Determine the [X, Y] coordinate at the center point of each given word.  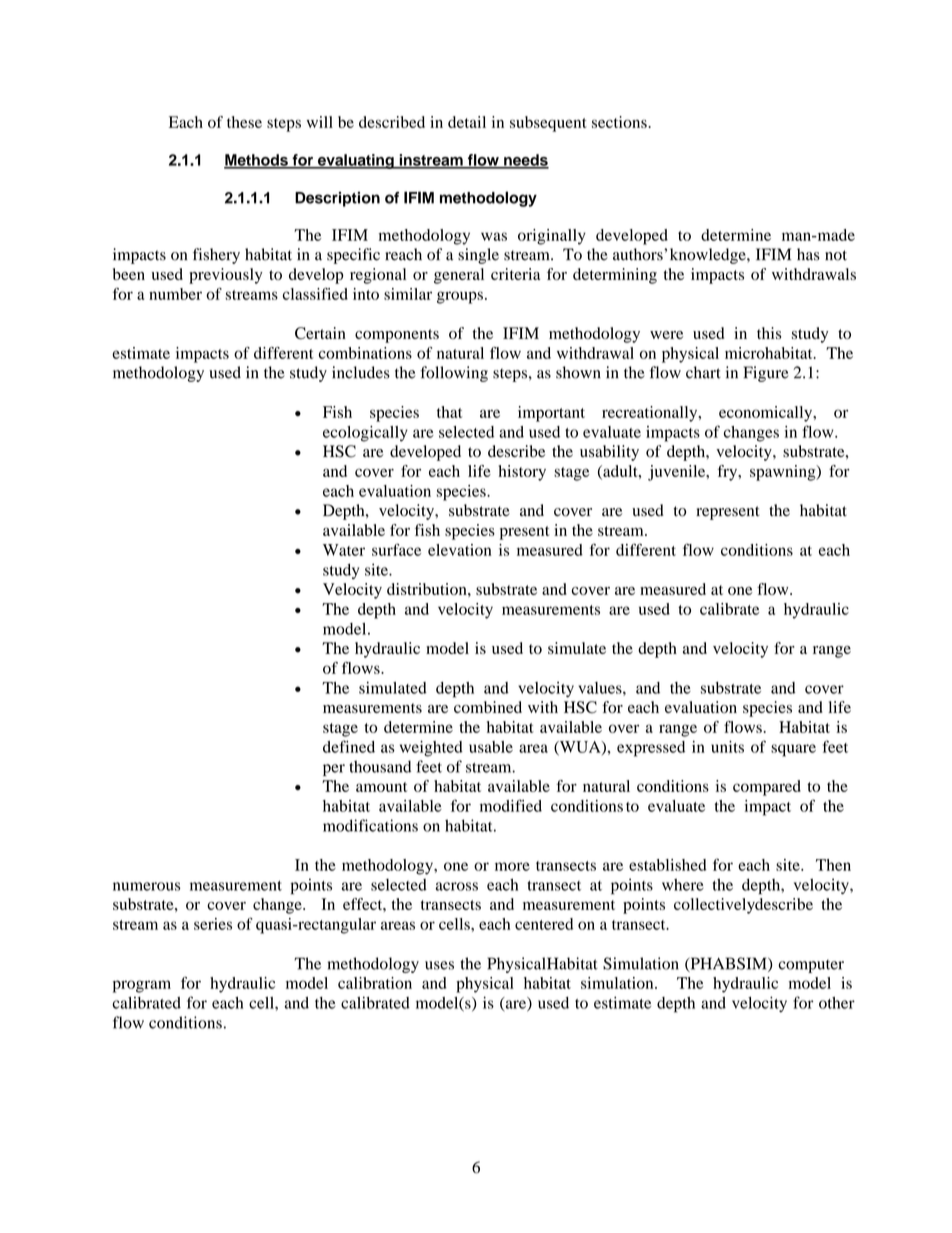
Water [344, 550]
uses [439, 965]
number [175, 294]
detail [467, 122]
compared [767, 788]
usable [491, 747]
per [334, 770]
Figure [766, 374]
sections [620, 122]
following [454, 374]
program [142, 986]
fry [728, 473]
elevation [460, 550]
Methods [257, 161]
